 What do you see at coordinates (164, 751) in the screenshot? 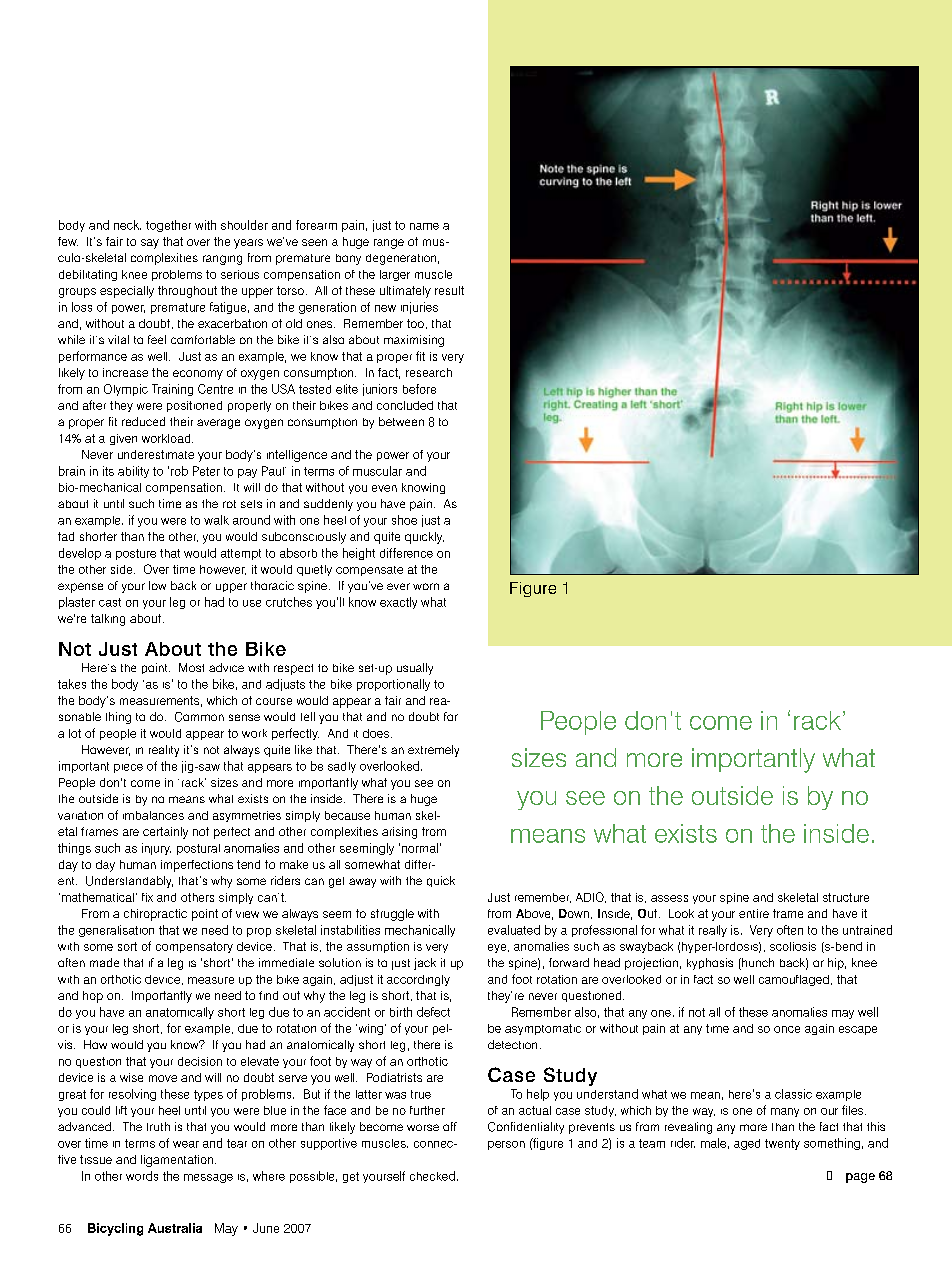
I see `reality` at bounding box center [164, 751].
